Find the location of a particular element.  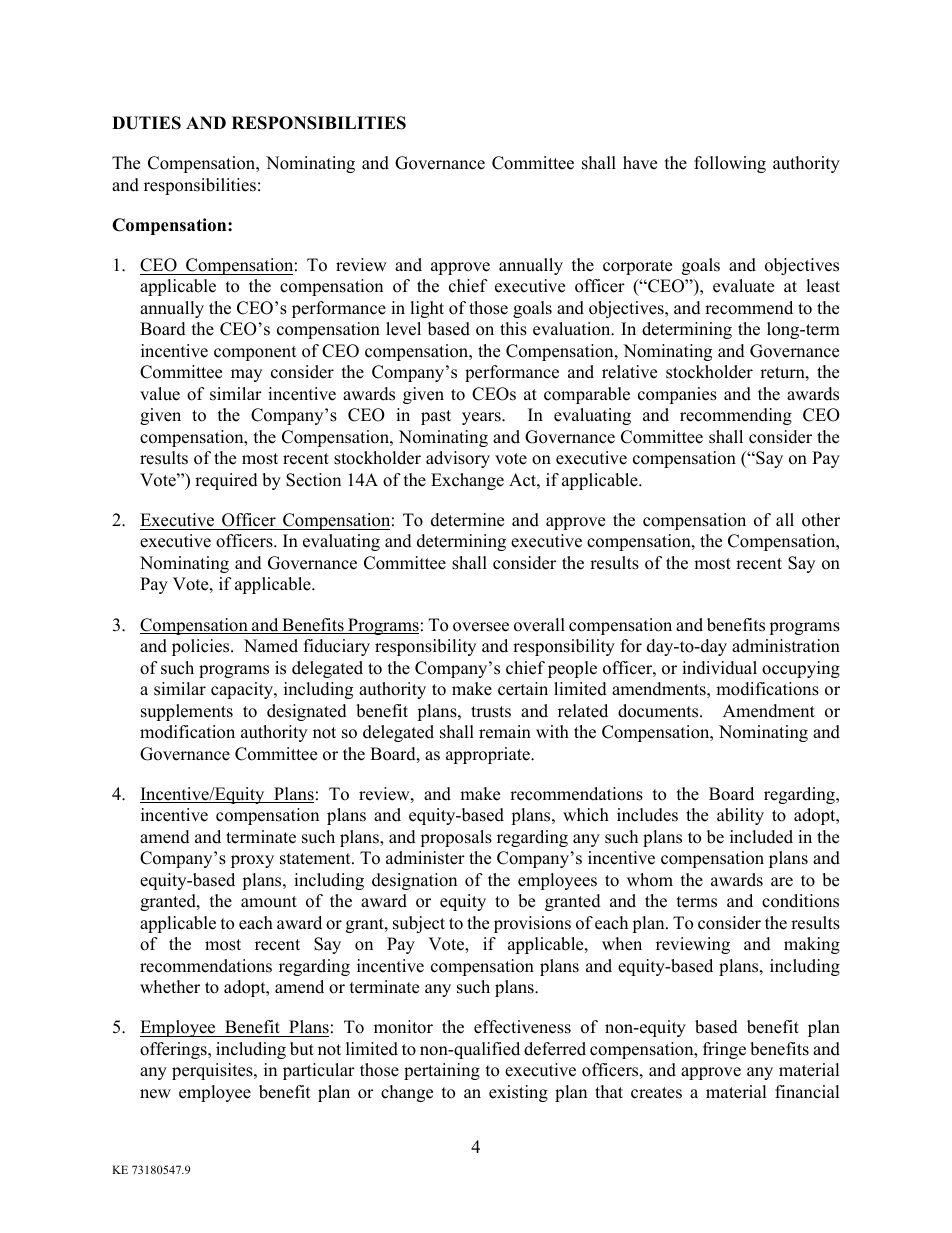

pertaining is located at coordinates (442, 1071).
